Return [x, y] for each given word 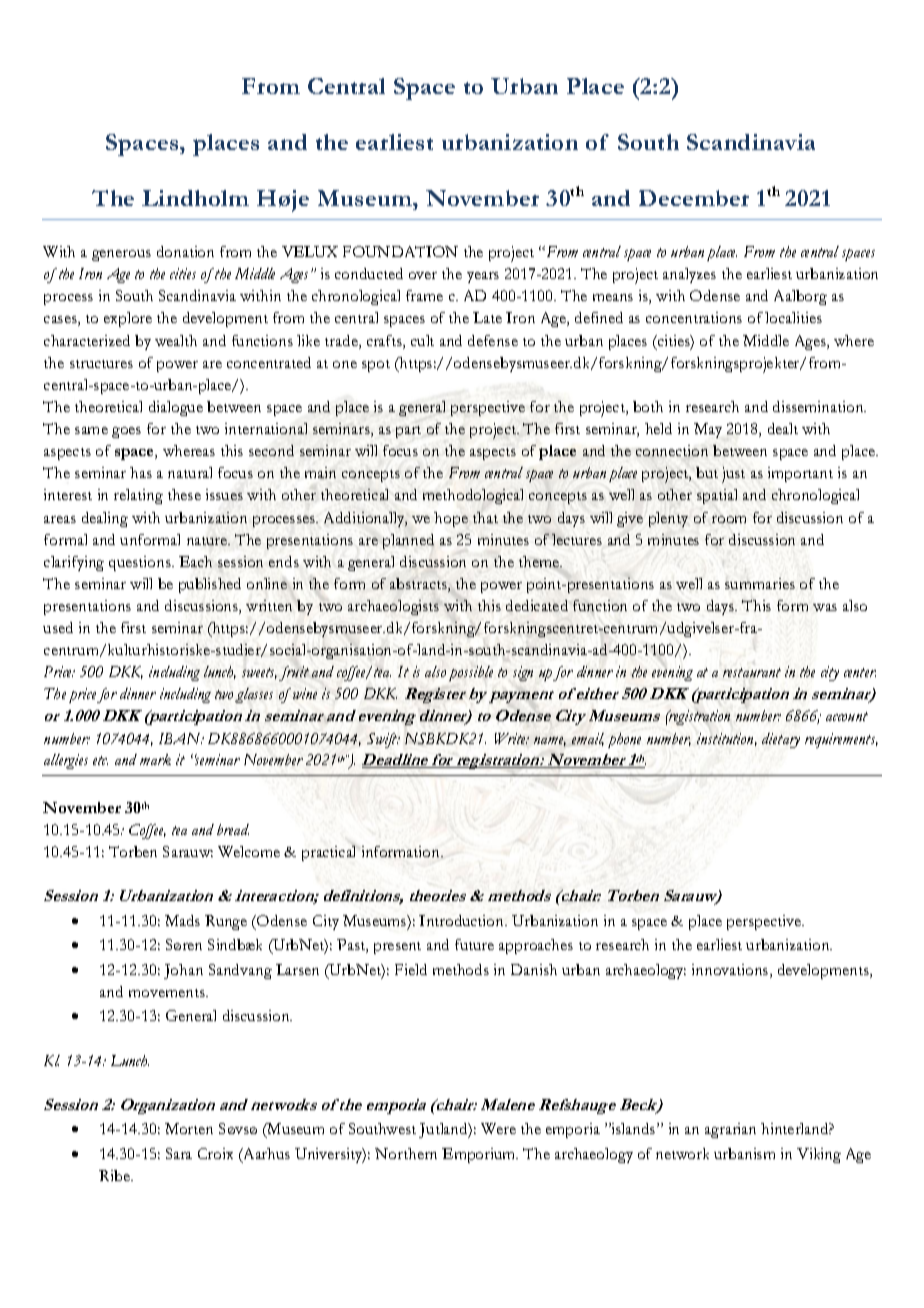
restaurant [752, 672]
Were [498, 1128]
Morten [189, 1128]
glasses [254, 695]
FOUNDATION [400, 251]
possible [471, 673]
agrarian [730, 1130]
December [694, 198]
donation [185, 251]
